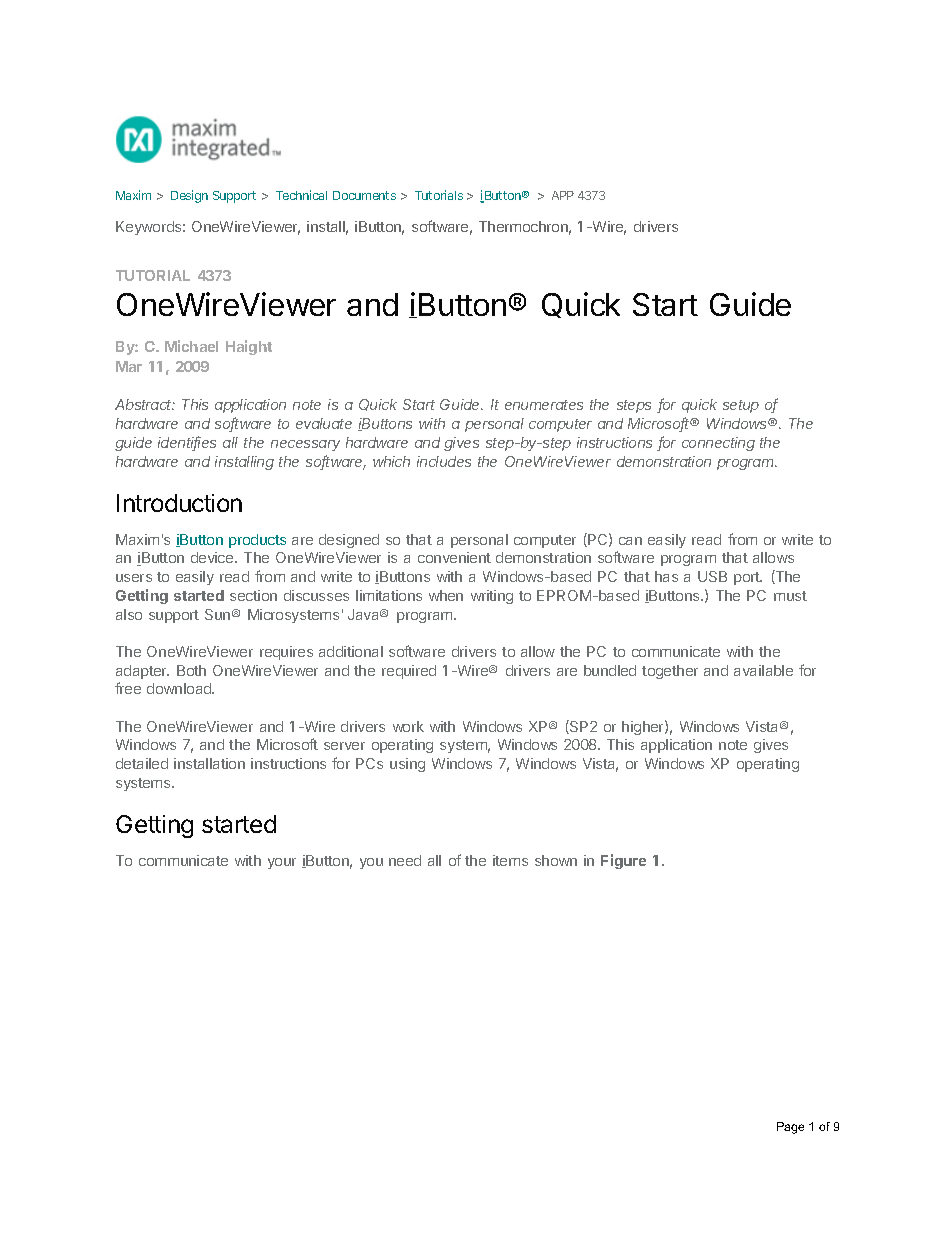  Describe the element at coordinates (544, 405) in the screenshot. I see `enumerates` at that location.
